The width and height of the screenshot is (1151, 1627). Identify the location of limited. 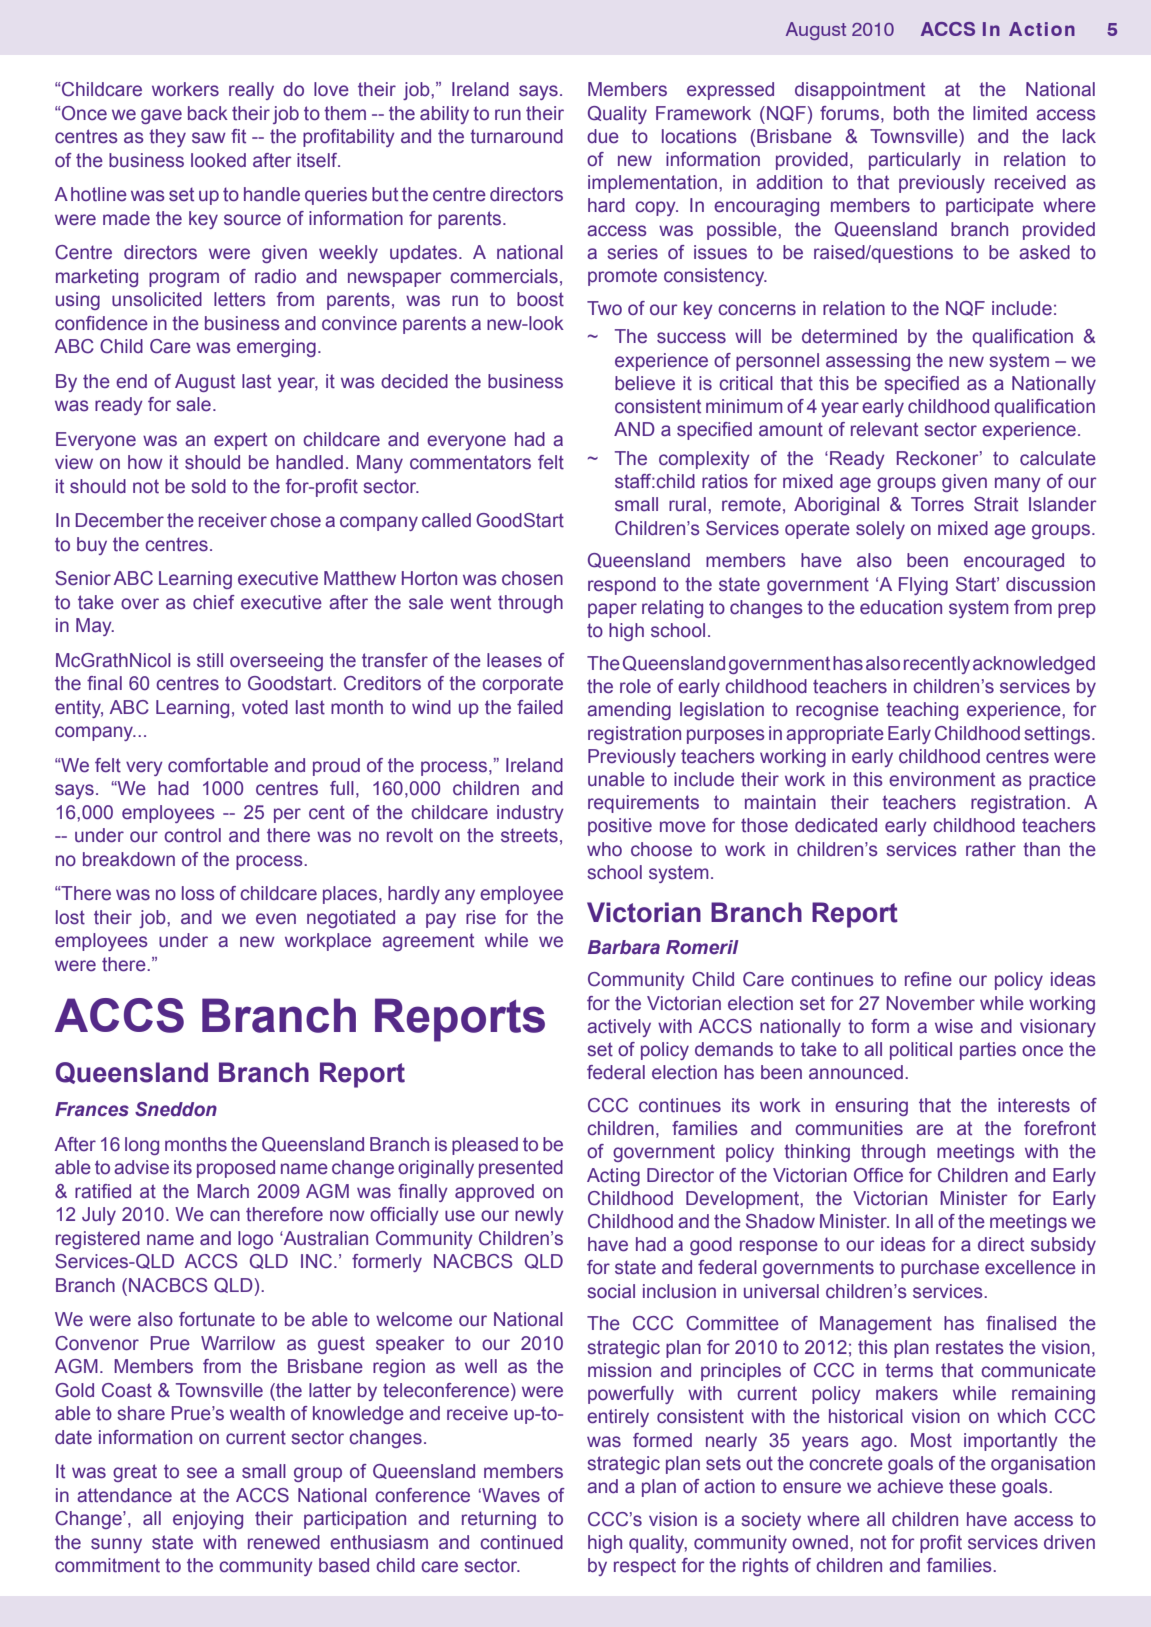
(1000, 113).
